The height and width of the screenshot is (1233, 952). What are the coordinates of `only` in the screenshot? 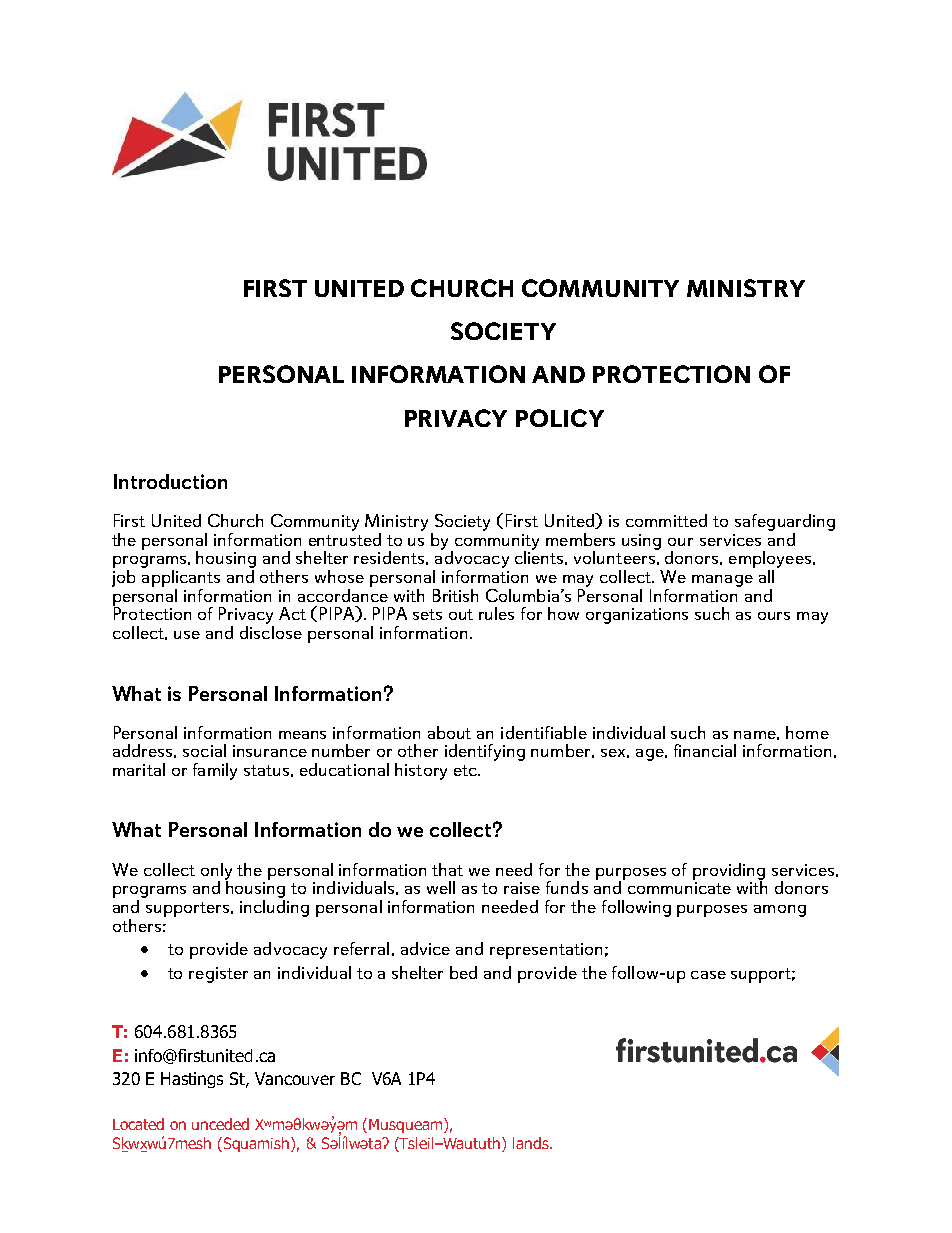 It's located at (216, 872).
